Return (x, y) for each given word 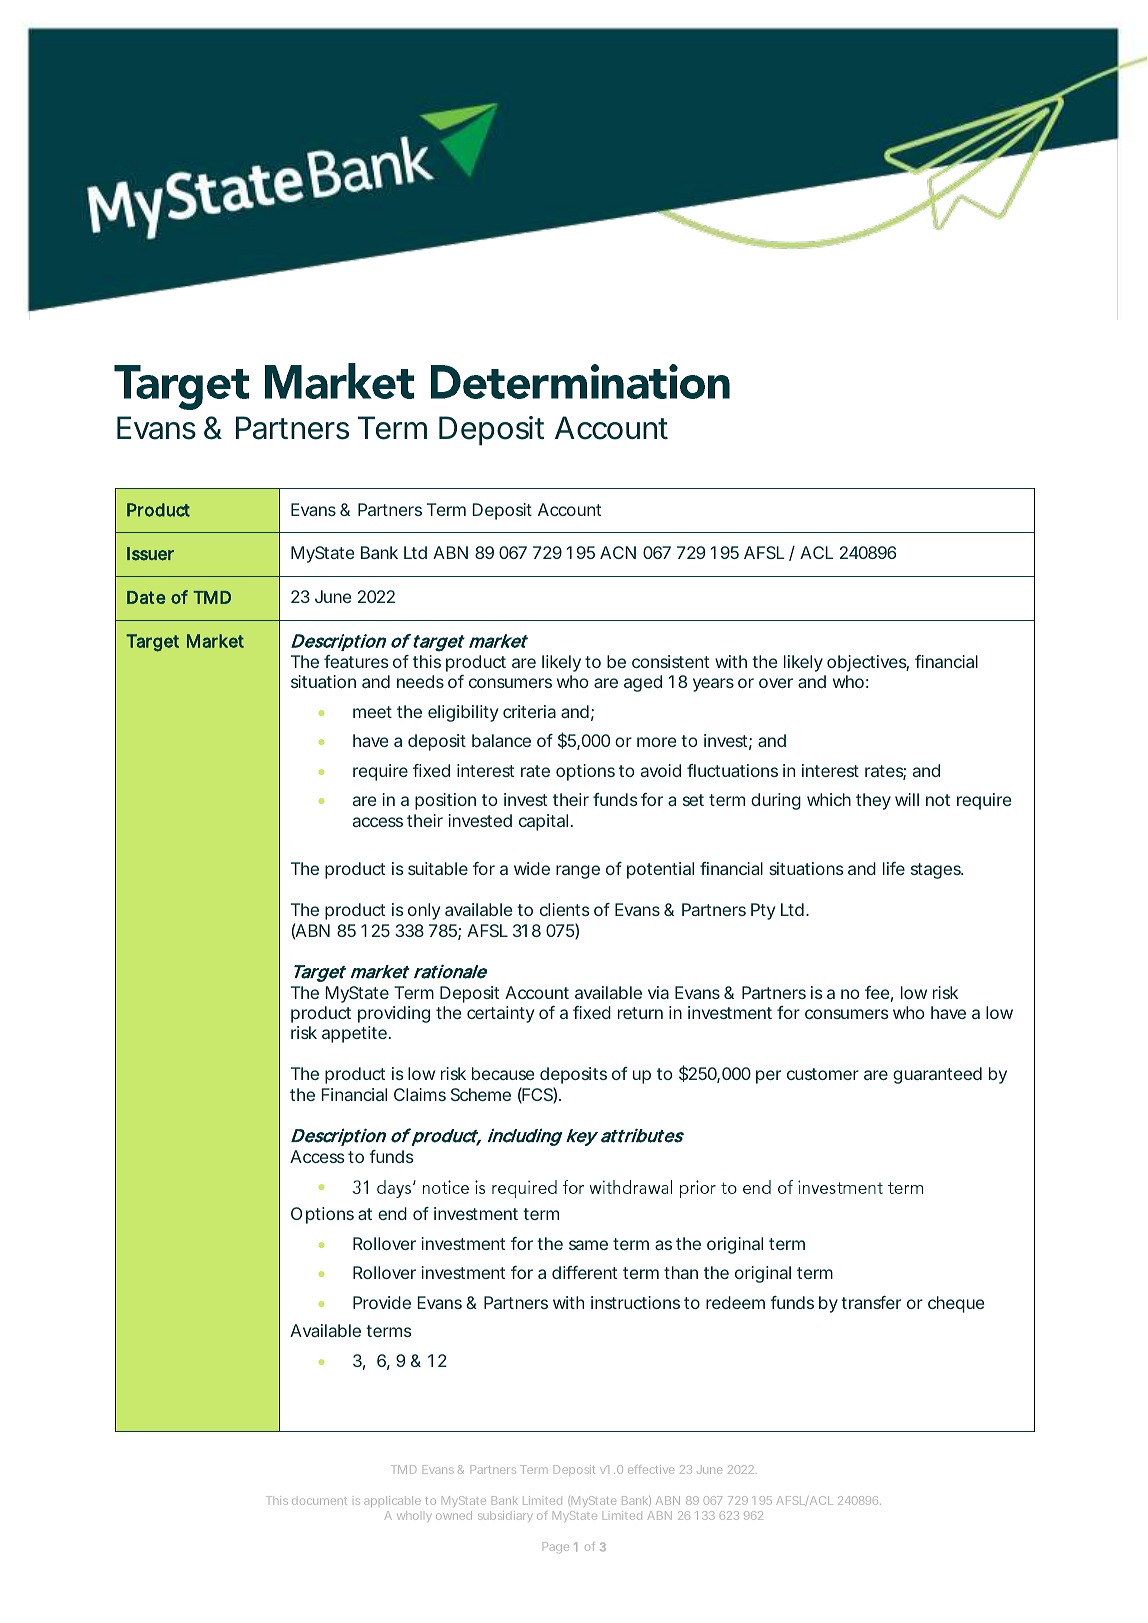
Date (146, 597)
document (319, 1501)
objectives (868, 663)
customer (823, 1074)
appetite (354, 1034)
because (503, 1073)
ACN (618, 552)
